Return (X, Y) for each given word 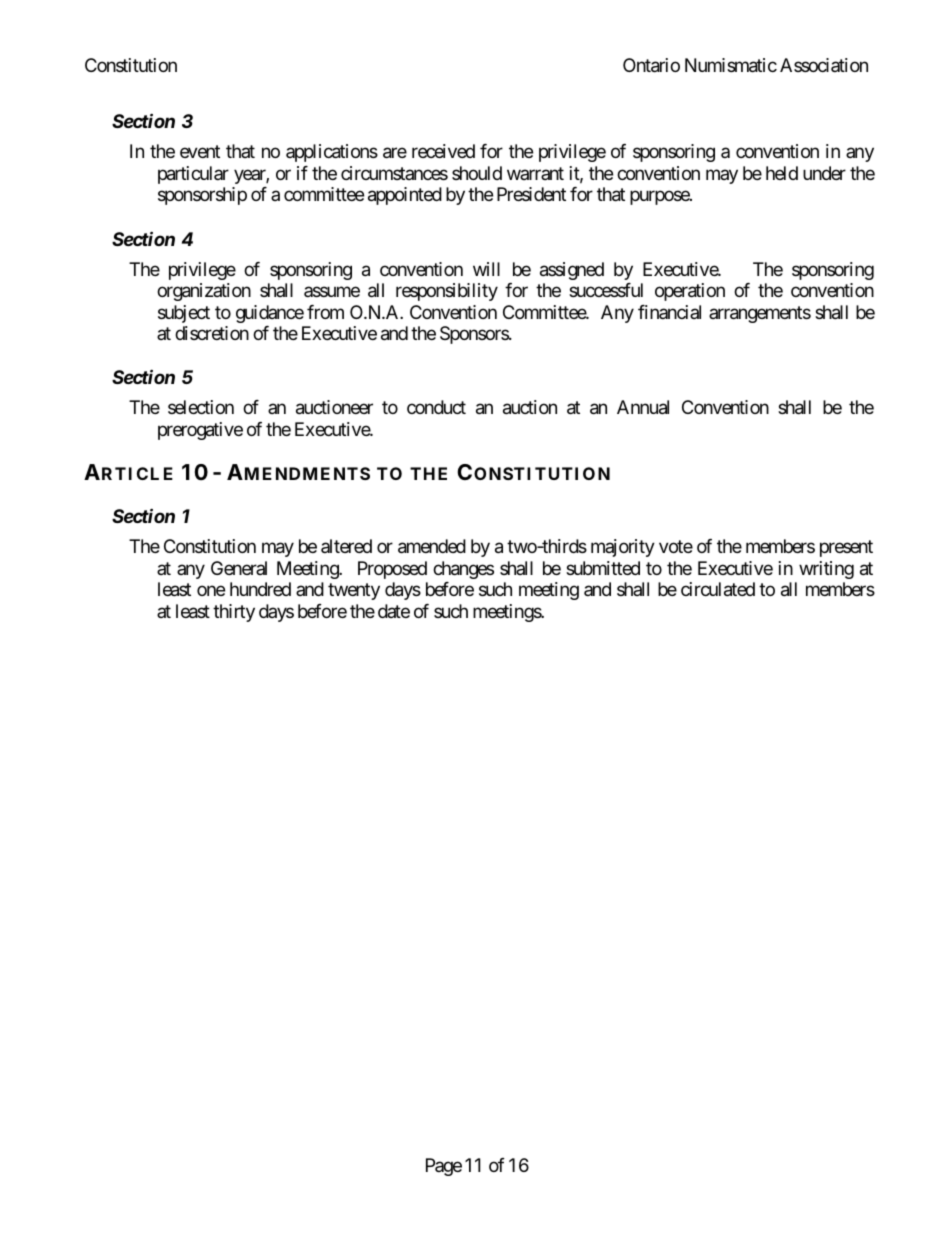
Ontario (651, 65)
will (486, 269)
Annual (643, 407)
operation (690, 292)
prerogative (200, 431)
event (200, 152)
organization (204, 292)
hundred (260, 589)
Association (824, 65)
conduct (436, 407)
